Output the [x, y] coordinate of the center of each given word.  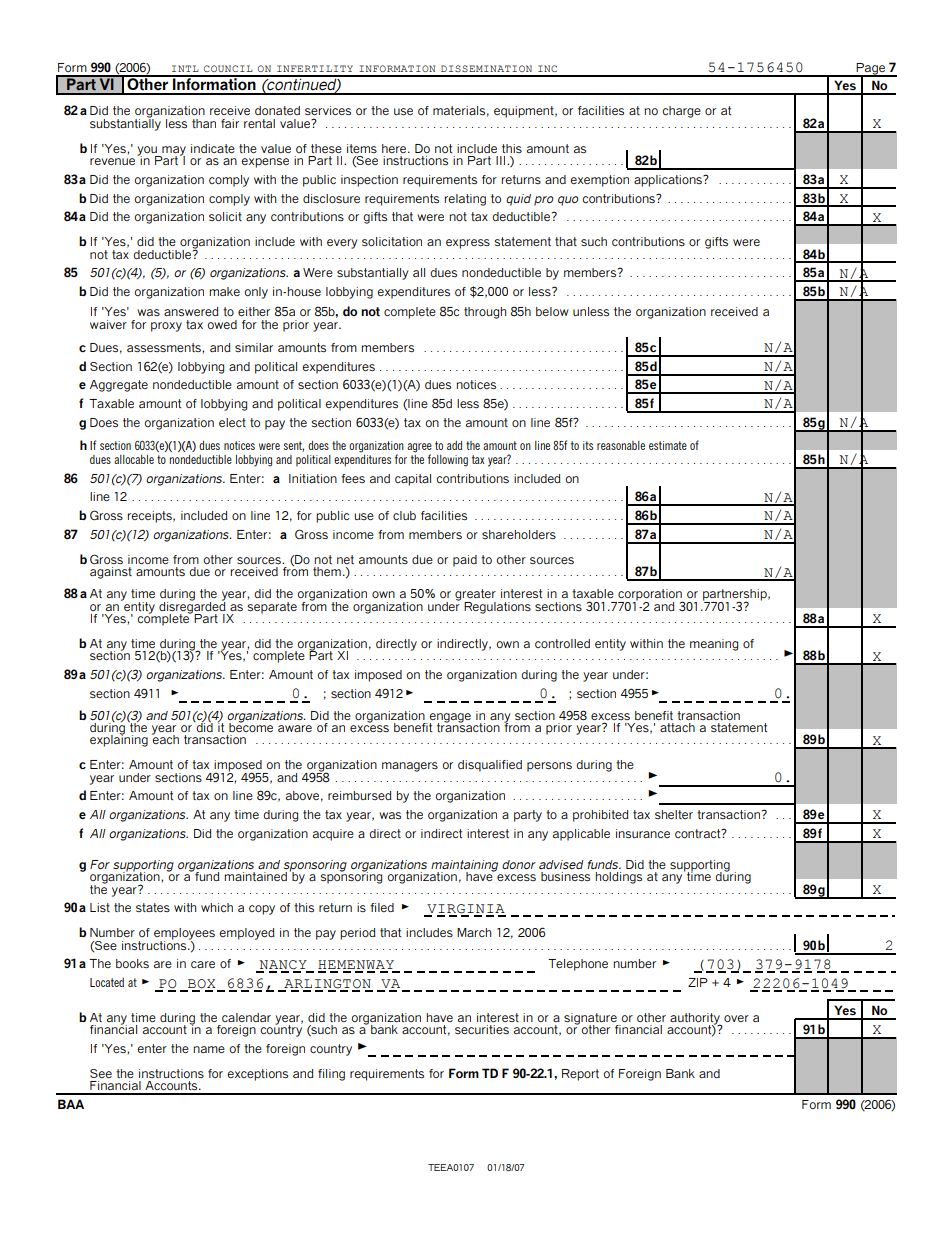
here [395, 148]
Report [580, 1075]
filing [331, 1075]
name [209, 1049]
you [148, 152]
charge [681, 112]
